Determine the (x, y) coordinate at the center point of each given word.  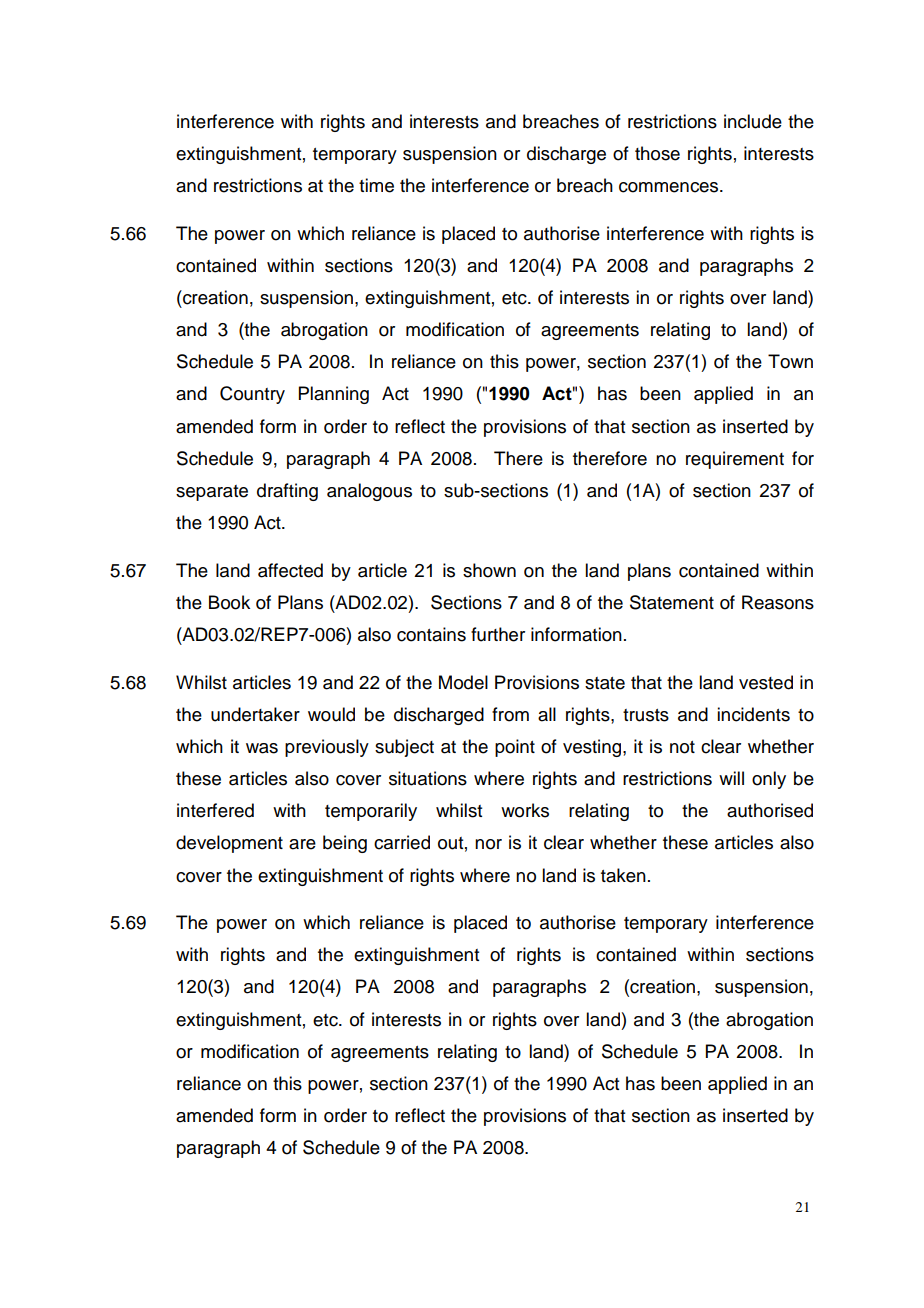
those (657, 153)
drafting (287, 492)
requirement (735, 460)
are (302, 844)
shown (489, 570)
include (753, 121)
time (376, 185)
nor (488, 844)
